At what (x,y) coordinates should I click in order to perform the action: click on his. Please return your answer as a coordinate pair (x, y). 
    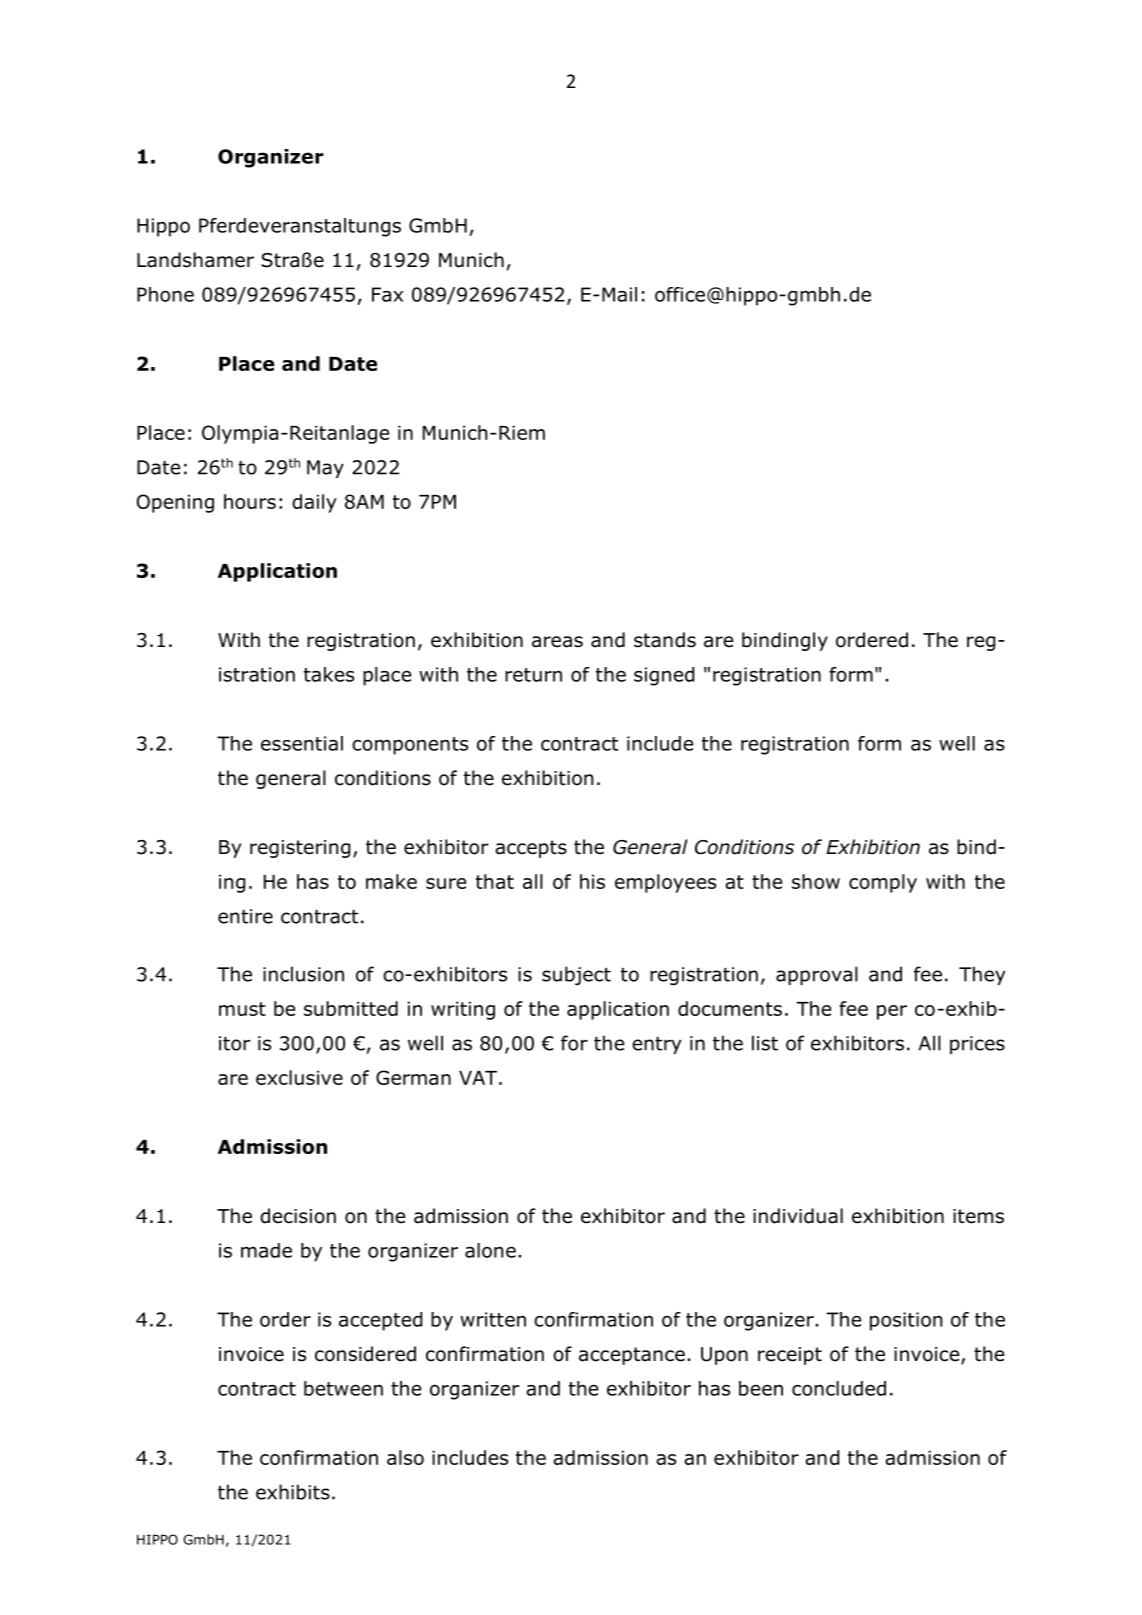
    Looking at the image, I should click on (592, 881).
